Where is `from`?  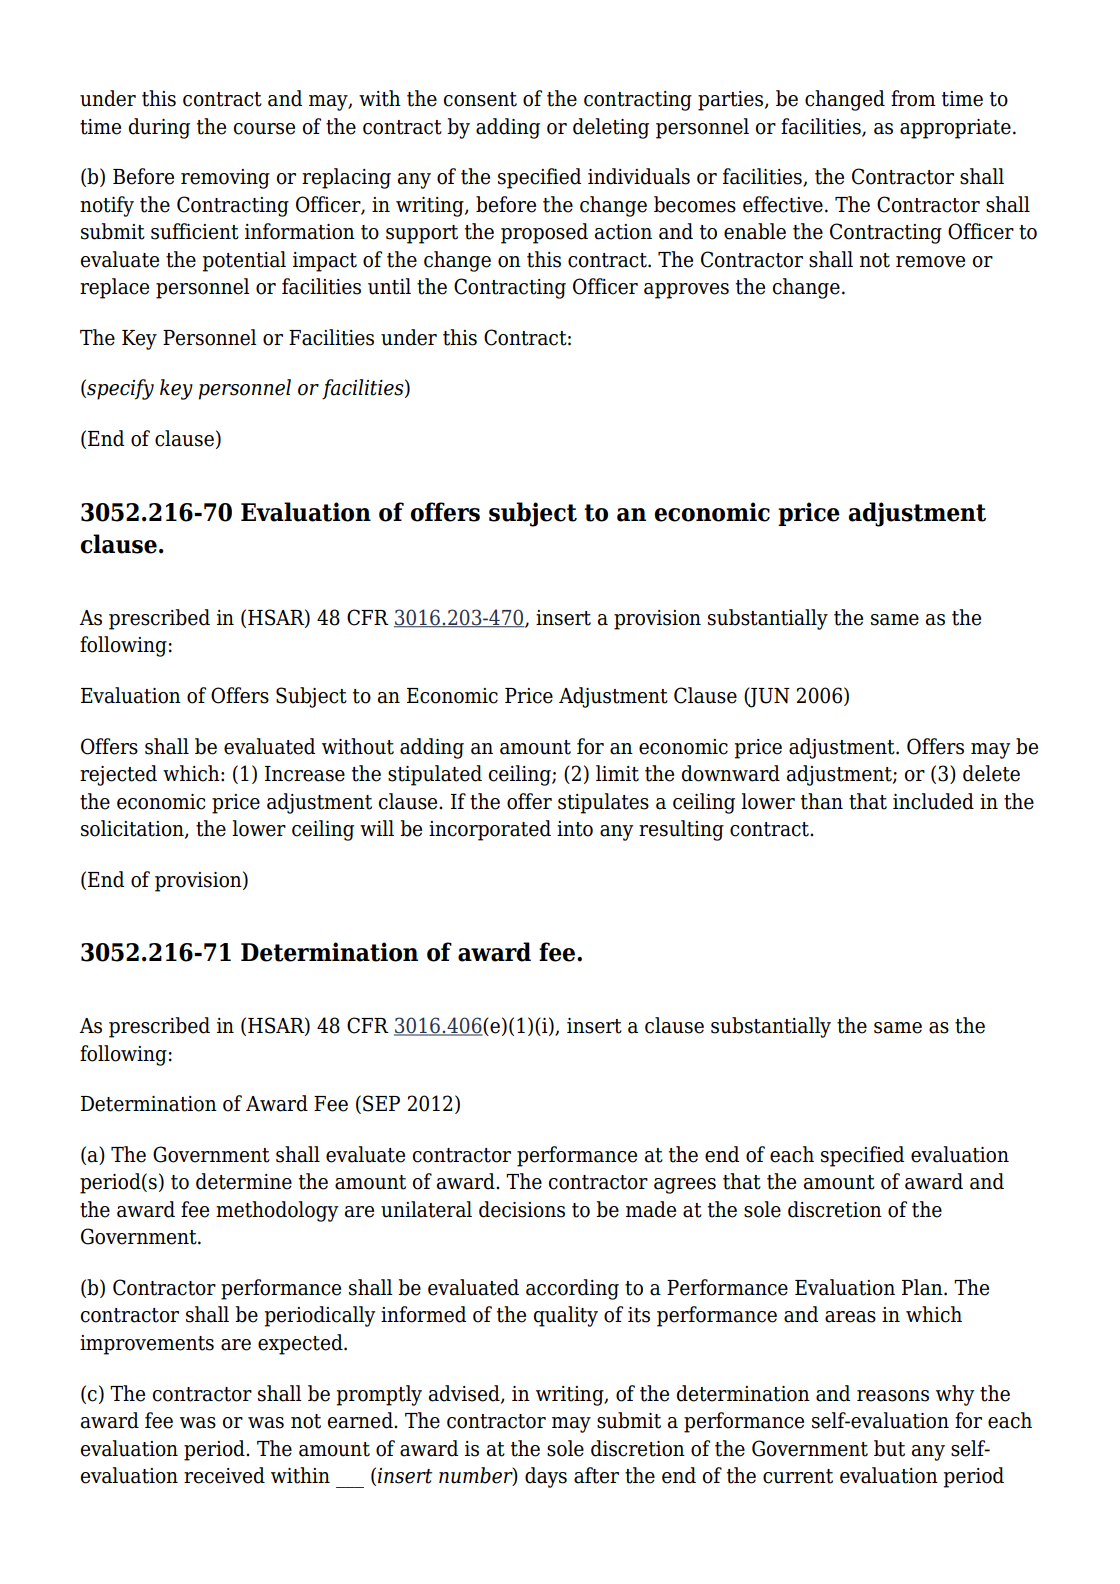
from is located at coordinates (913, 98).
